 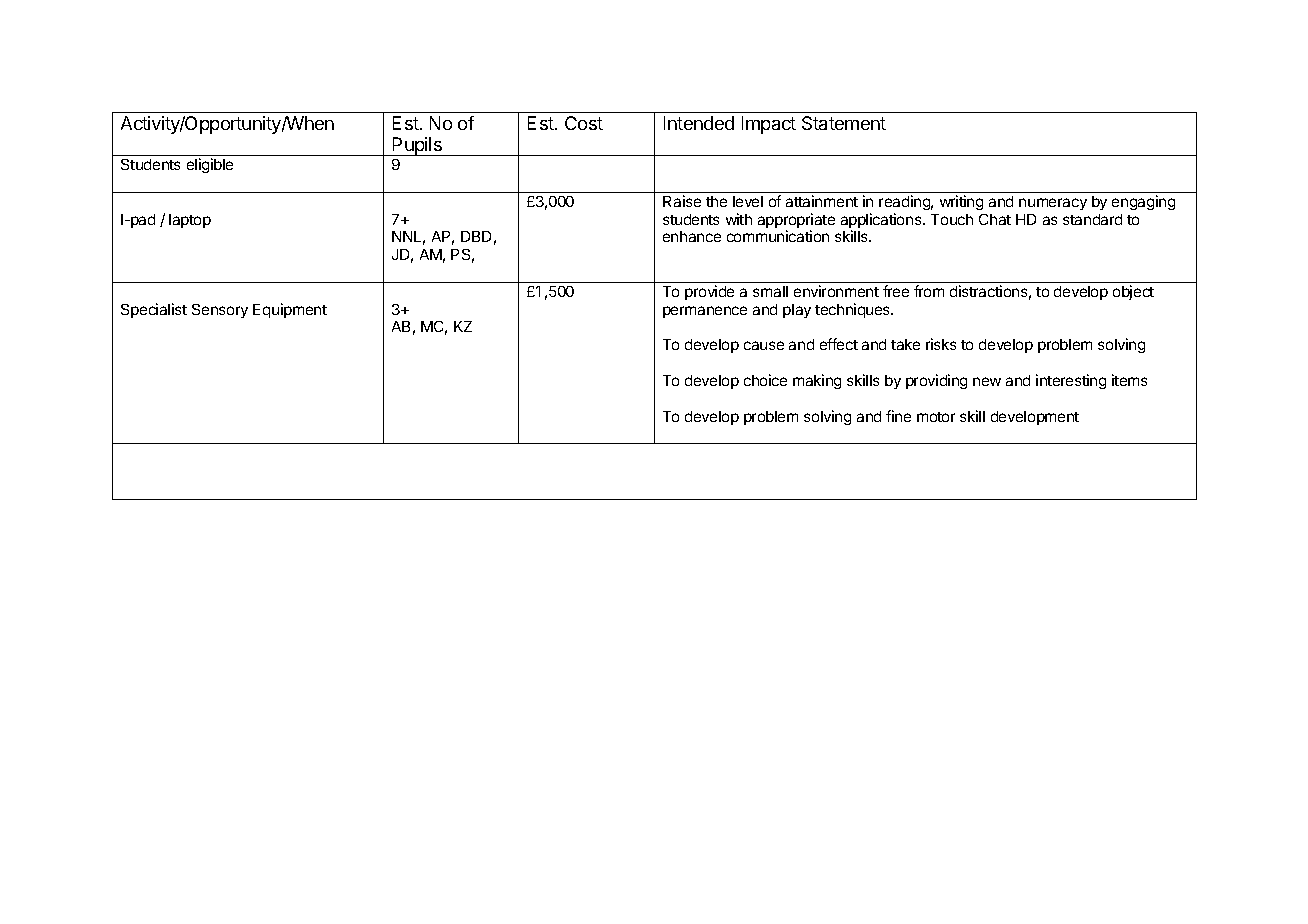 I want to click on numeracy, so click(x=1053, y=204).
